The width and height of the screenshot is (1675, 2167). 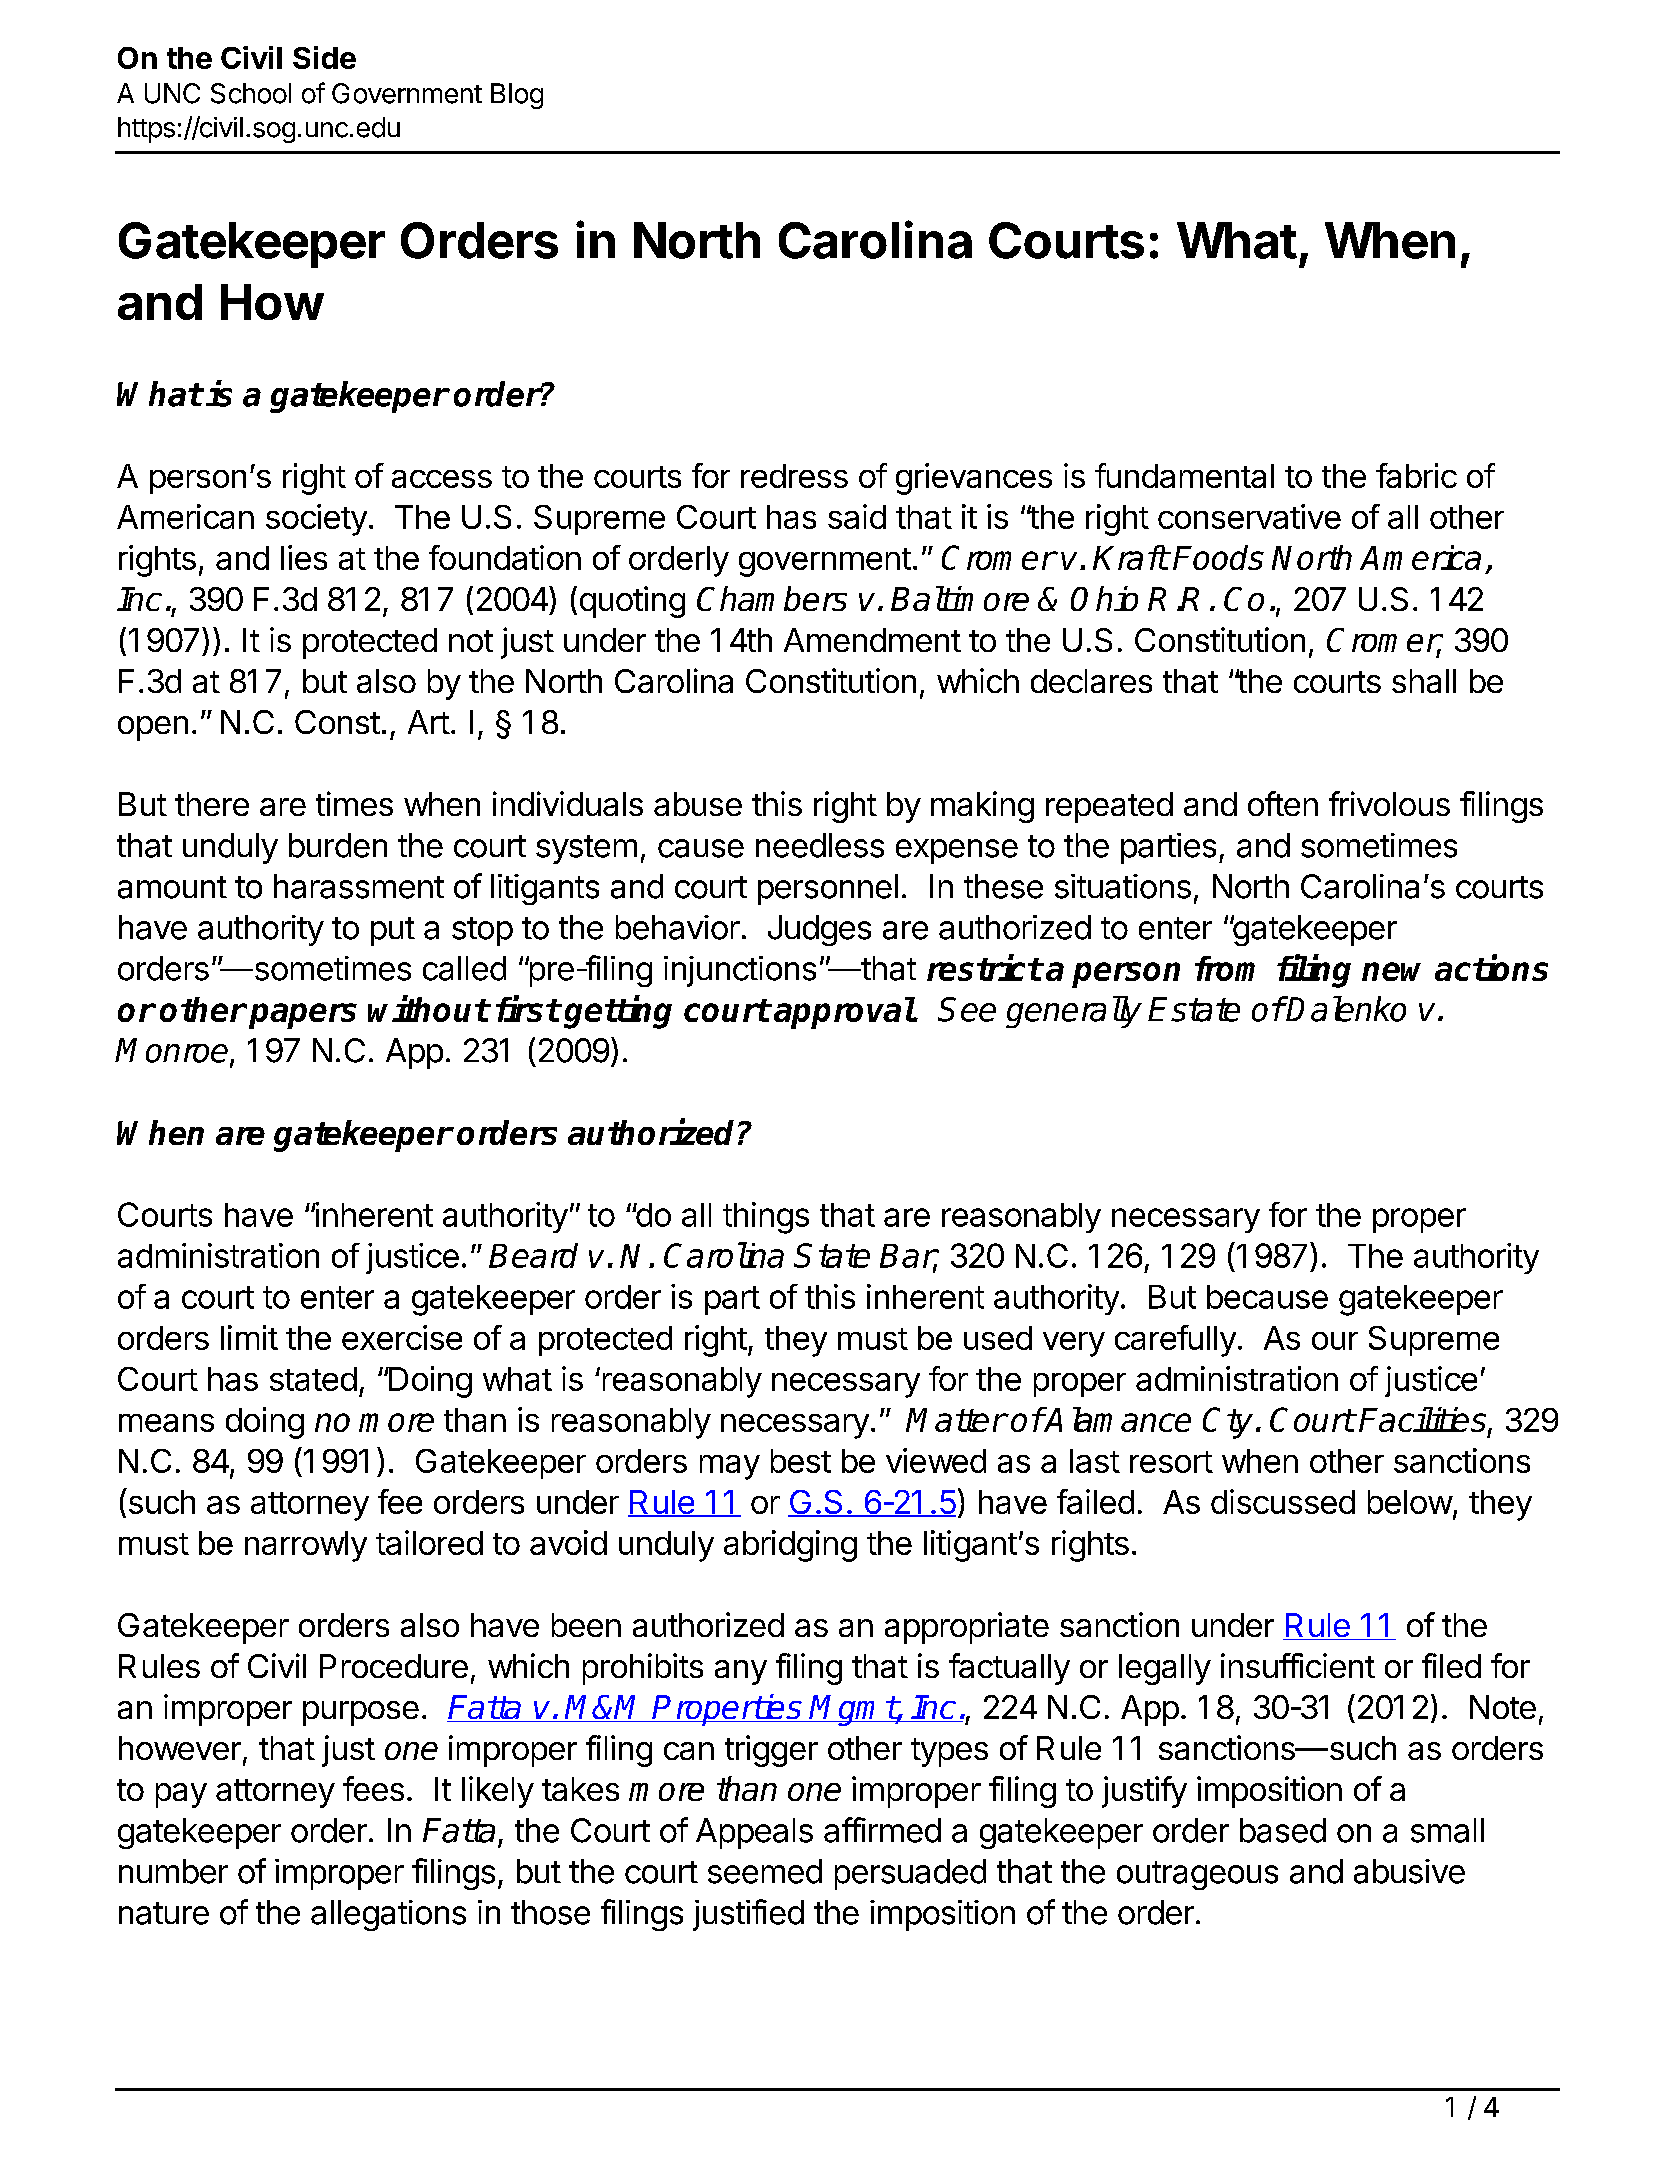 What do you see at coordinates (304, 557) in the screenshot?
I see `lies` at bounding box center [304, 557].
